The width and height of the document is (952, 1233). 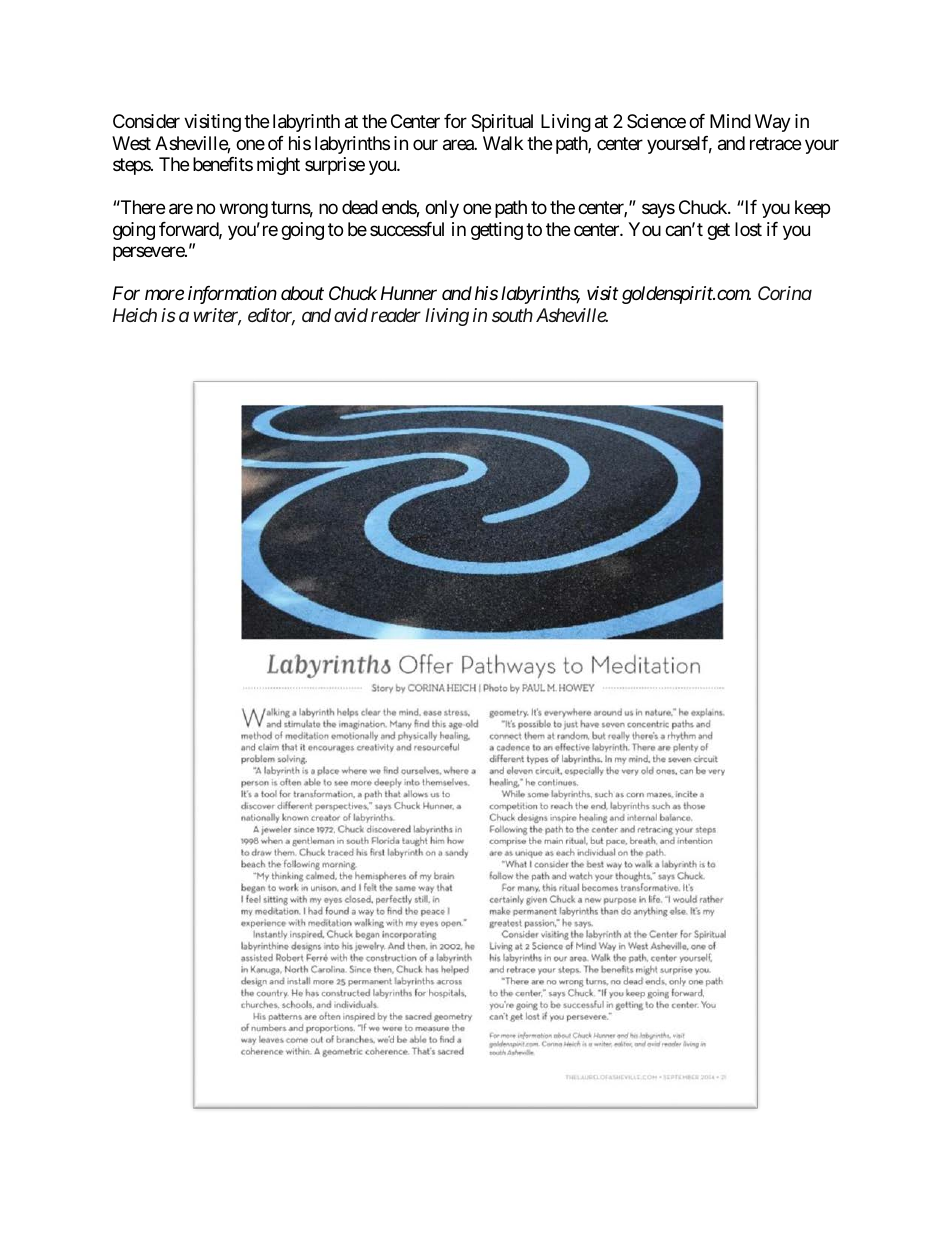 What do you see at coordinates (497, 231) in the document?
I see `getting` at bounding box center [497, 231].
